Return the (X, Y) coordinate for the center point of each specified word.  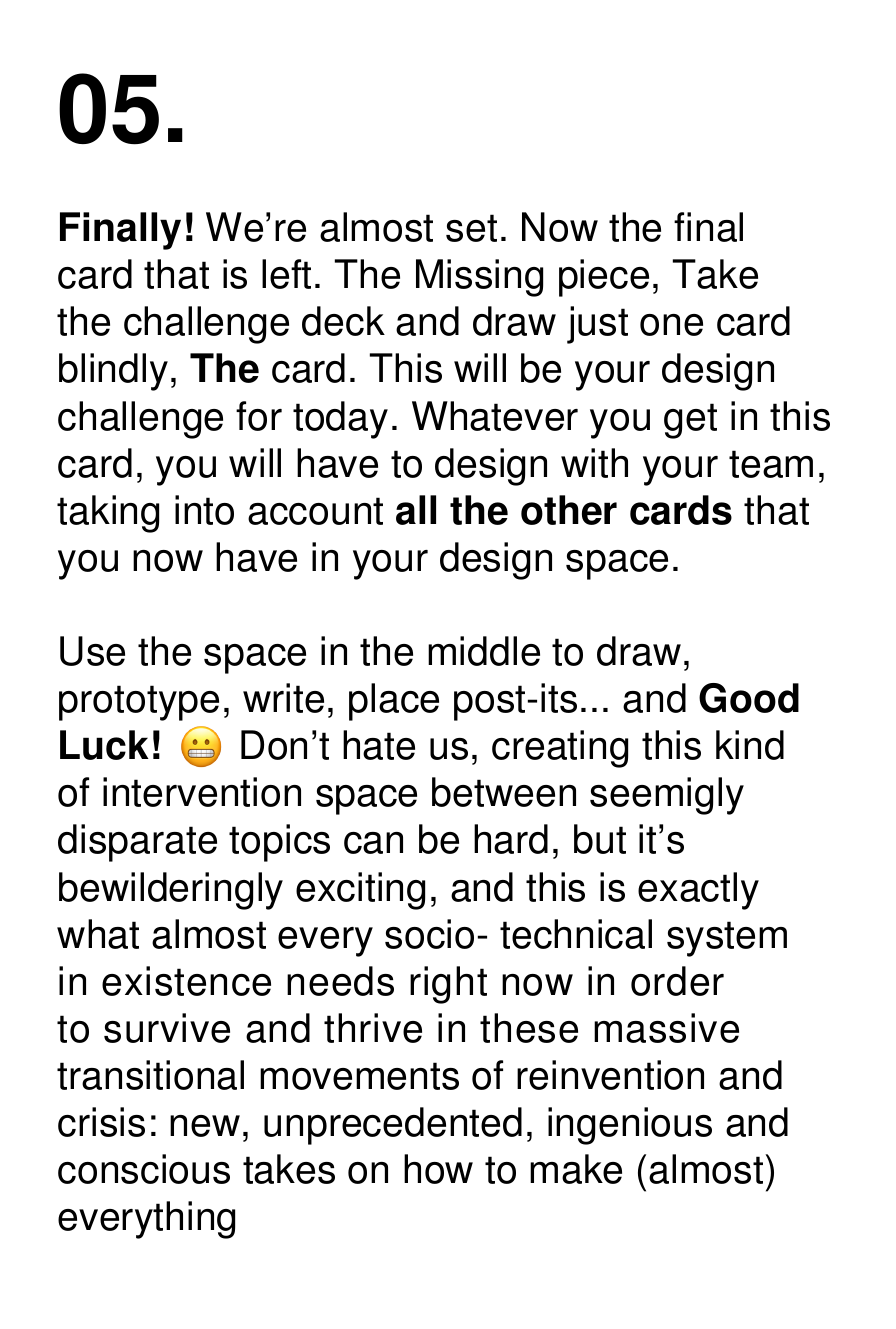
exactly (698, 891)
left (286, 274)
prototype (139, 703)
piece (604, 278)
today (340, 420)
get (690, 421)
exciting (360, 891)
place (394, 702)
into (204, 510)
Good (749, 698)
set (471, 228)
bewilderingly (171, 891)
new (205, 1126)
